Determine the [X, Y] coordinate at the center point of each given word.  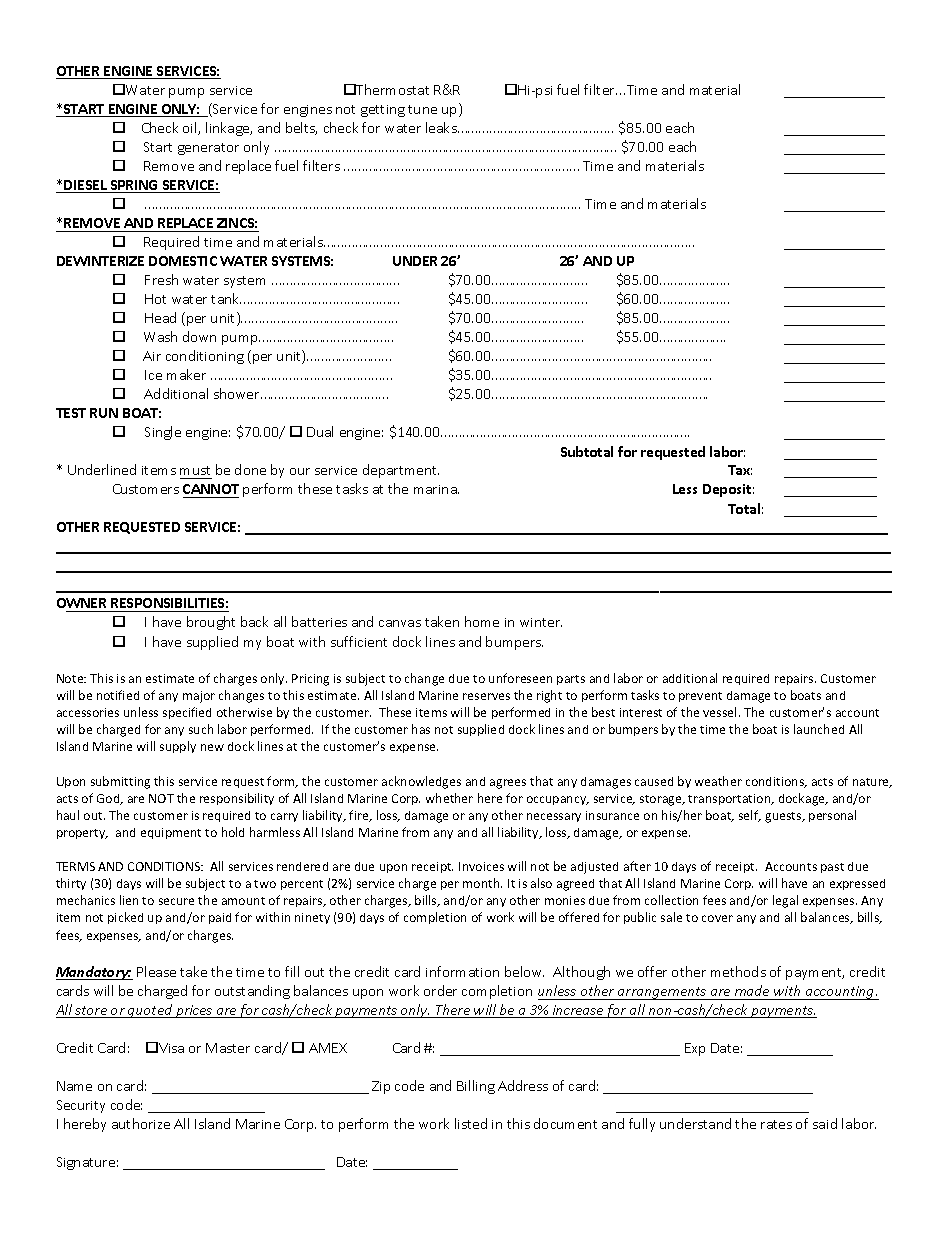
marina [436, 489]
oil [191, 128]
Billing [476, 1087]
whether [449, 798]
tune [422, 109]
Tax [740, 470]
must [195, 470]
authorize [141, 1123]
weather [718, 781]
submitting [120, 782]
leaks [442, 127]
